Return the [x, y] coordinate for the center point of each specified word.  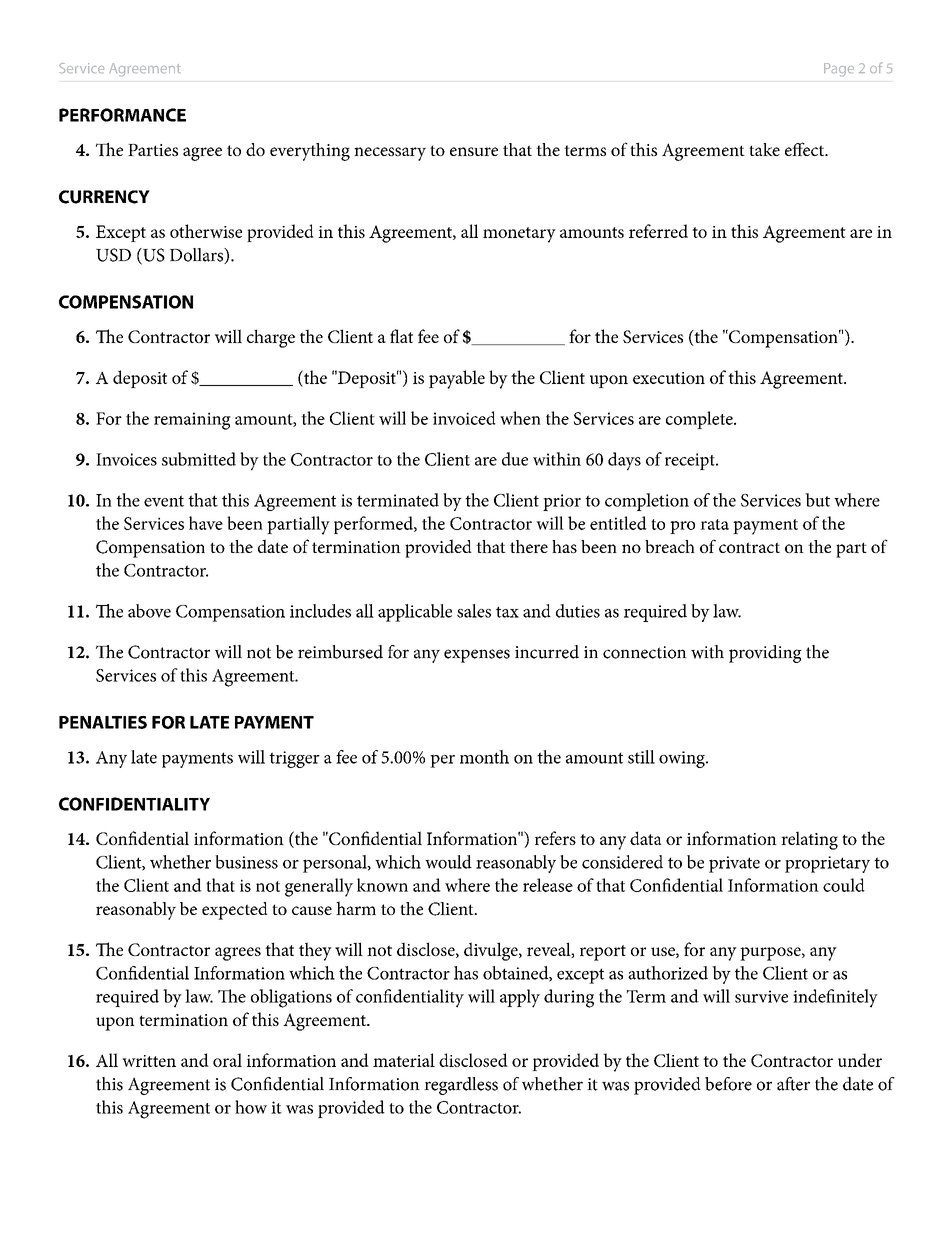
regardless [461, 1086]
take [764, 149]
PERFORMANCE [122, 115]
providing [765, 654]
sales [474, 611]
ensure [474, 151]
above [149, 611]
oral [227, 1060]
